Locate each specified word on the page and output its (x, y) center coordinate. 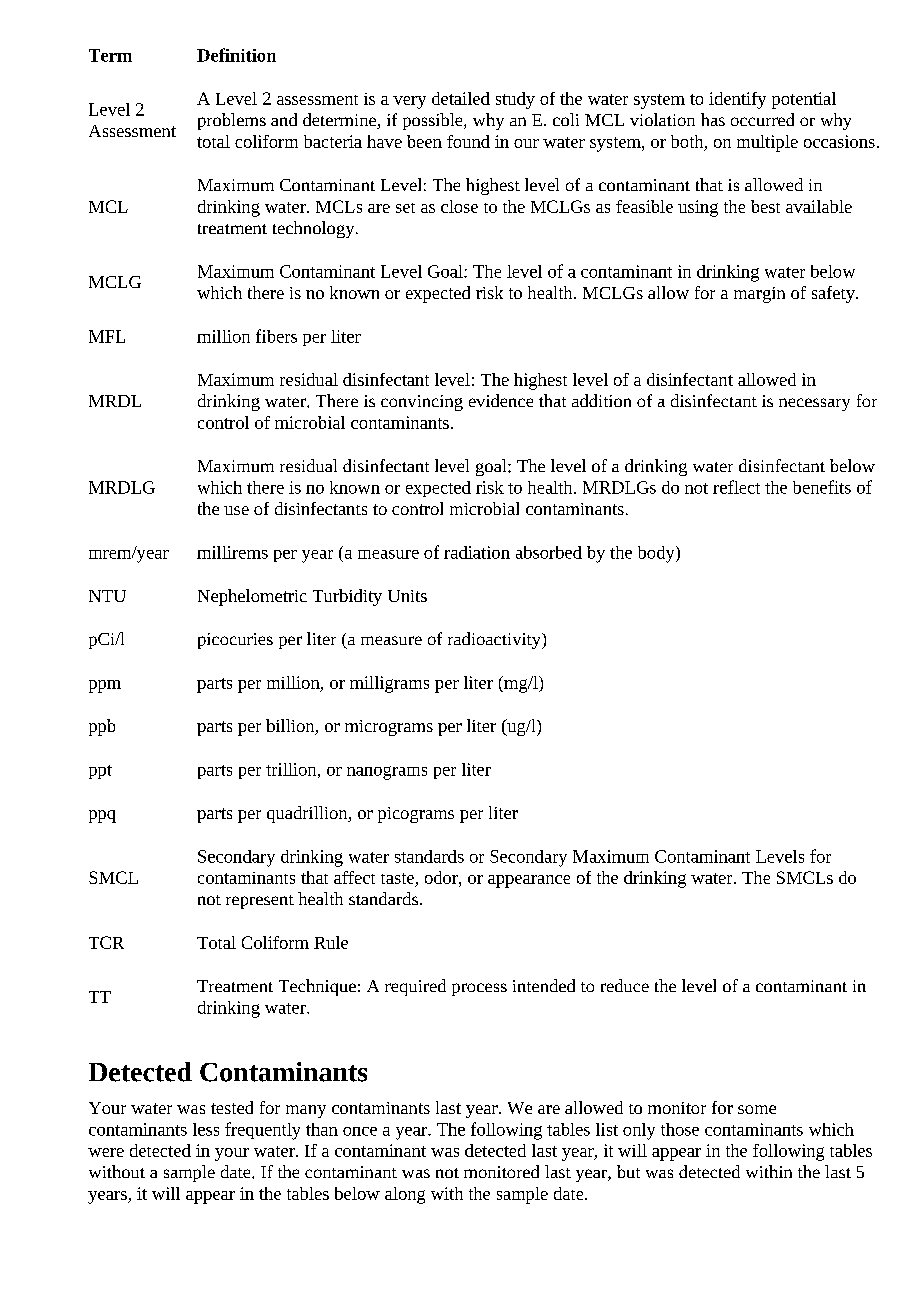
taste (398, 880)
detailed (461, 98)
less (206, 1129)
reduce (625, 985)
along (405, 1195)
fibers (276, 336)
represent (260, 902)
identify (737, 100)
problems (232, 121)
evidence (501, 400)
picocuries (235, 641)
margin (759, 295)
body (657, 554)
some (757, 1109)
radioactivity (495, 640)
